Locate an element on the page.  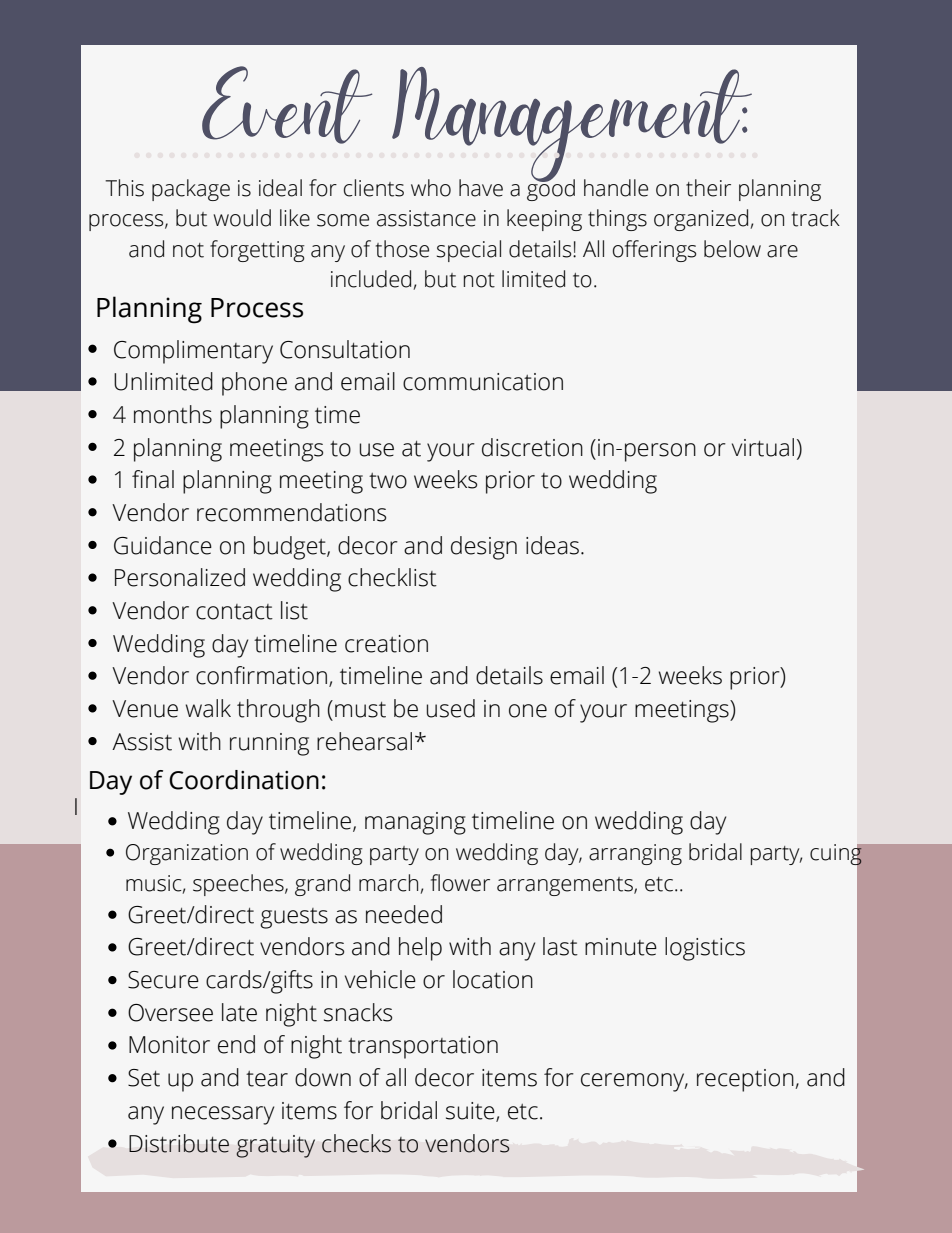
package is located at coordinates (191, 190).
